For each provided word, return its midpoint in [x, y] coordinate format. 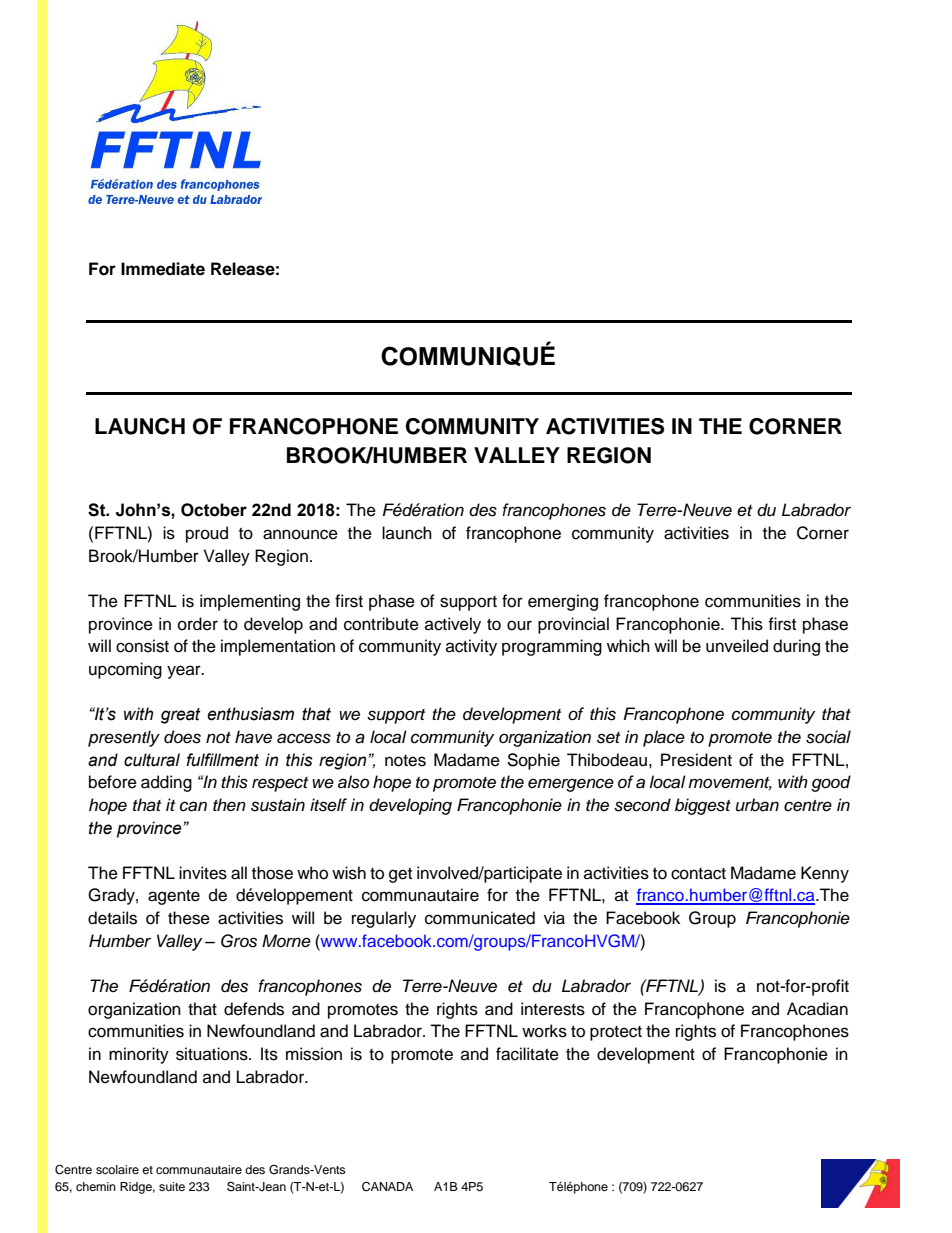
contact [698, 874]
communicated [480, 918]
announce [300, 534]
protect [616, 1033]
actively [453, 625]
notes [405, 761]
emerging [563, 602]
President [696, 760]
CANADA [387, 1187]
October [214, 510]
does [182, 737]
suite [172, 1186]
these [189, 918]
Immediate [163, 269]
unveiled [737, 646]
